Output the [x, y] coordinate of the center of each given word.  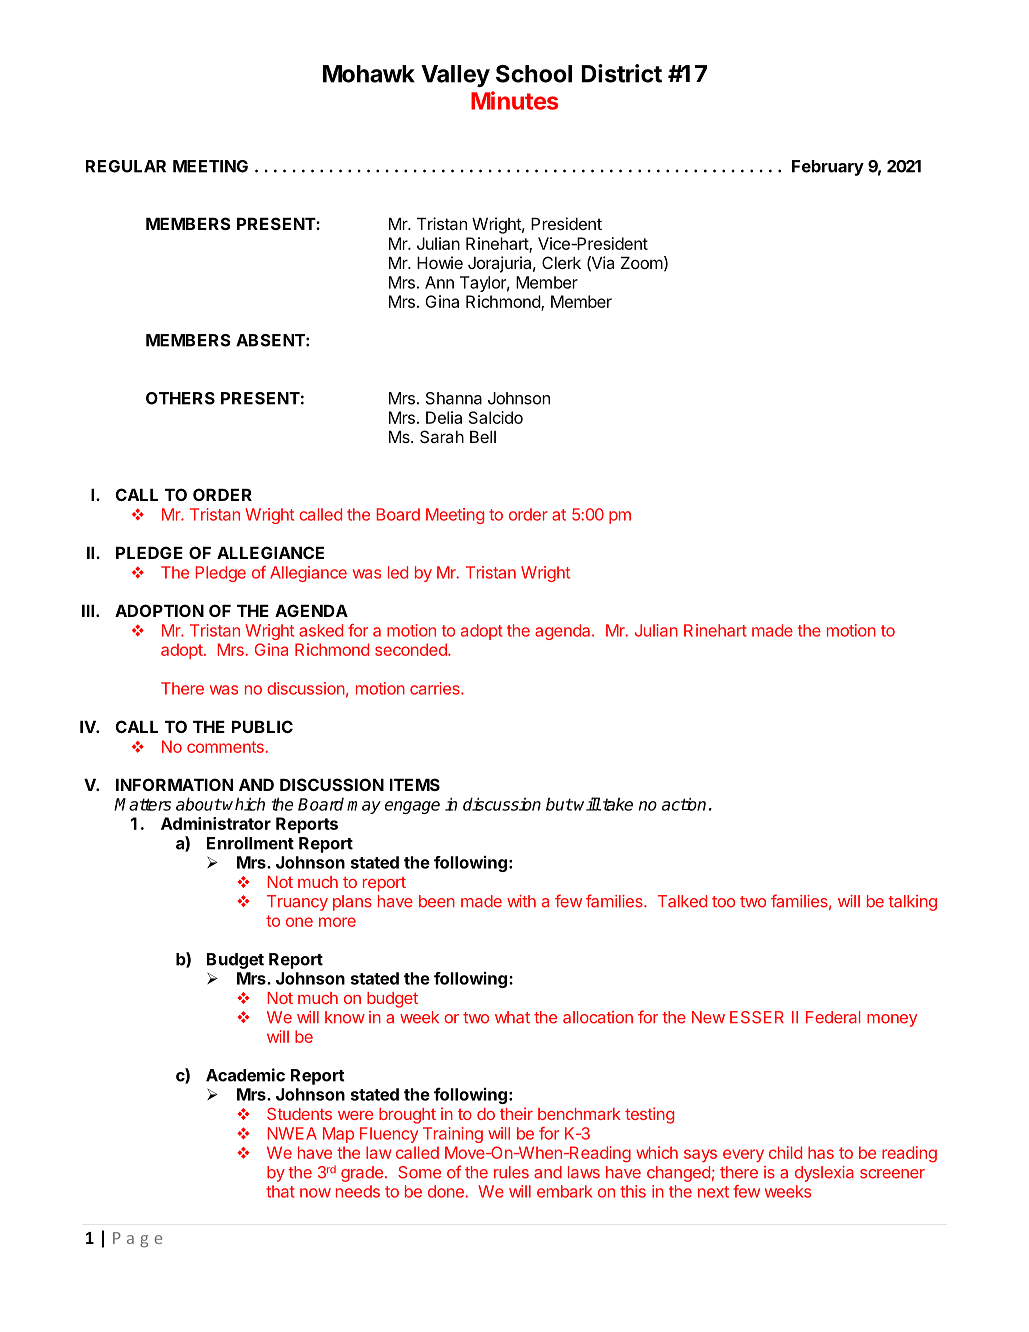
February [828, 168]
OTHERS [180, 398]
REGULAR [126, 166]
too [723, 902]
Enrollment [250, 843]
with [521, 901]
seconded [412, 649]
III [88, 611]
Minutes [515, 100]
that [280, 1191]
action [684, 804]
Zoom [642, 263]
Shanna [454, 398]
